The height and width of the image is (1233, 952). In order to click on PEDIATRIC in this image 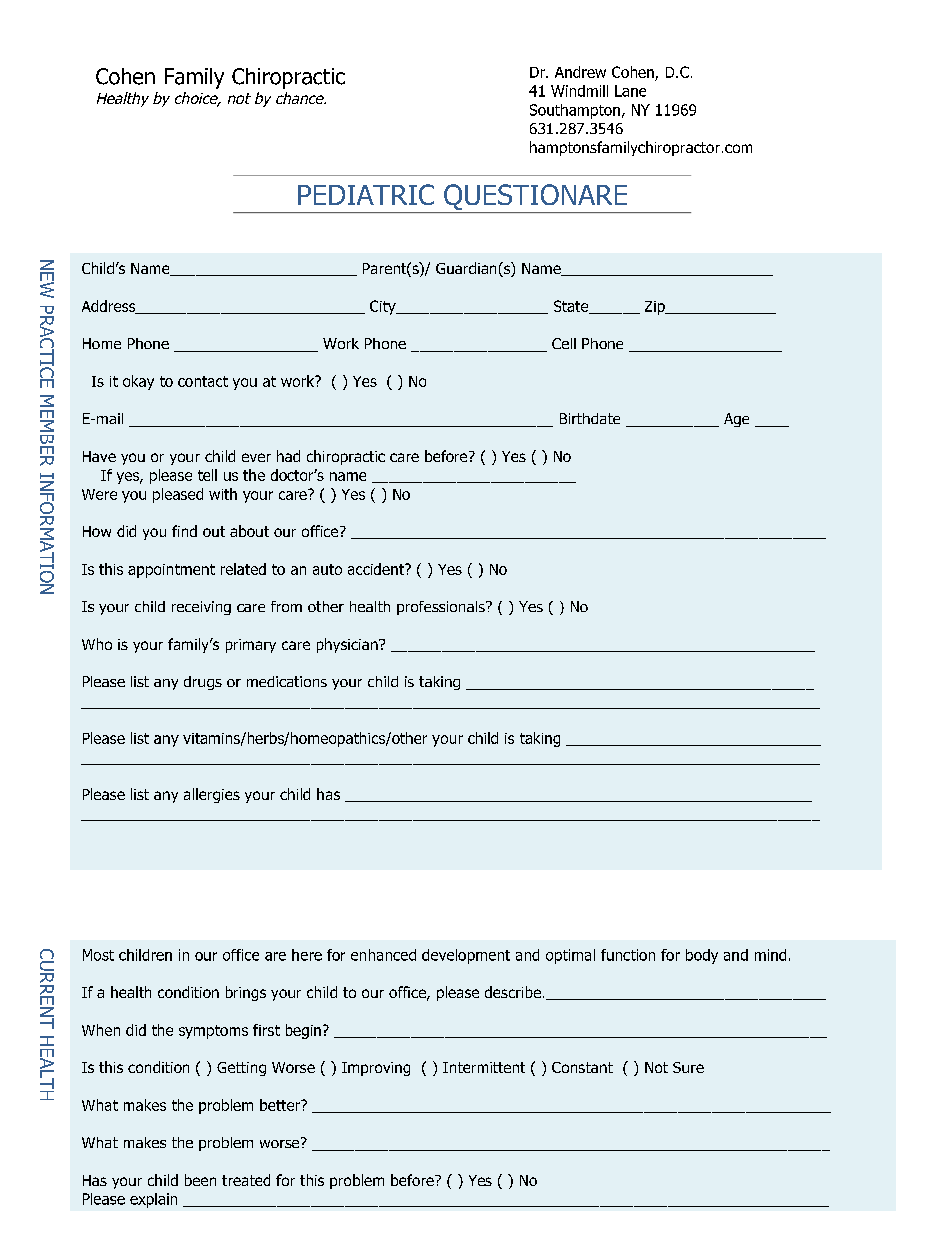, I will do `click(366, 194)`.
